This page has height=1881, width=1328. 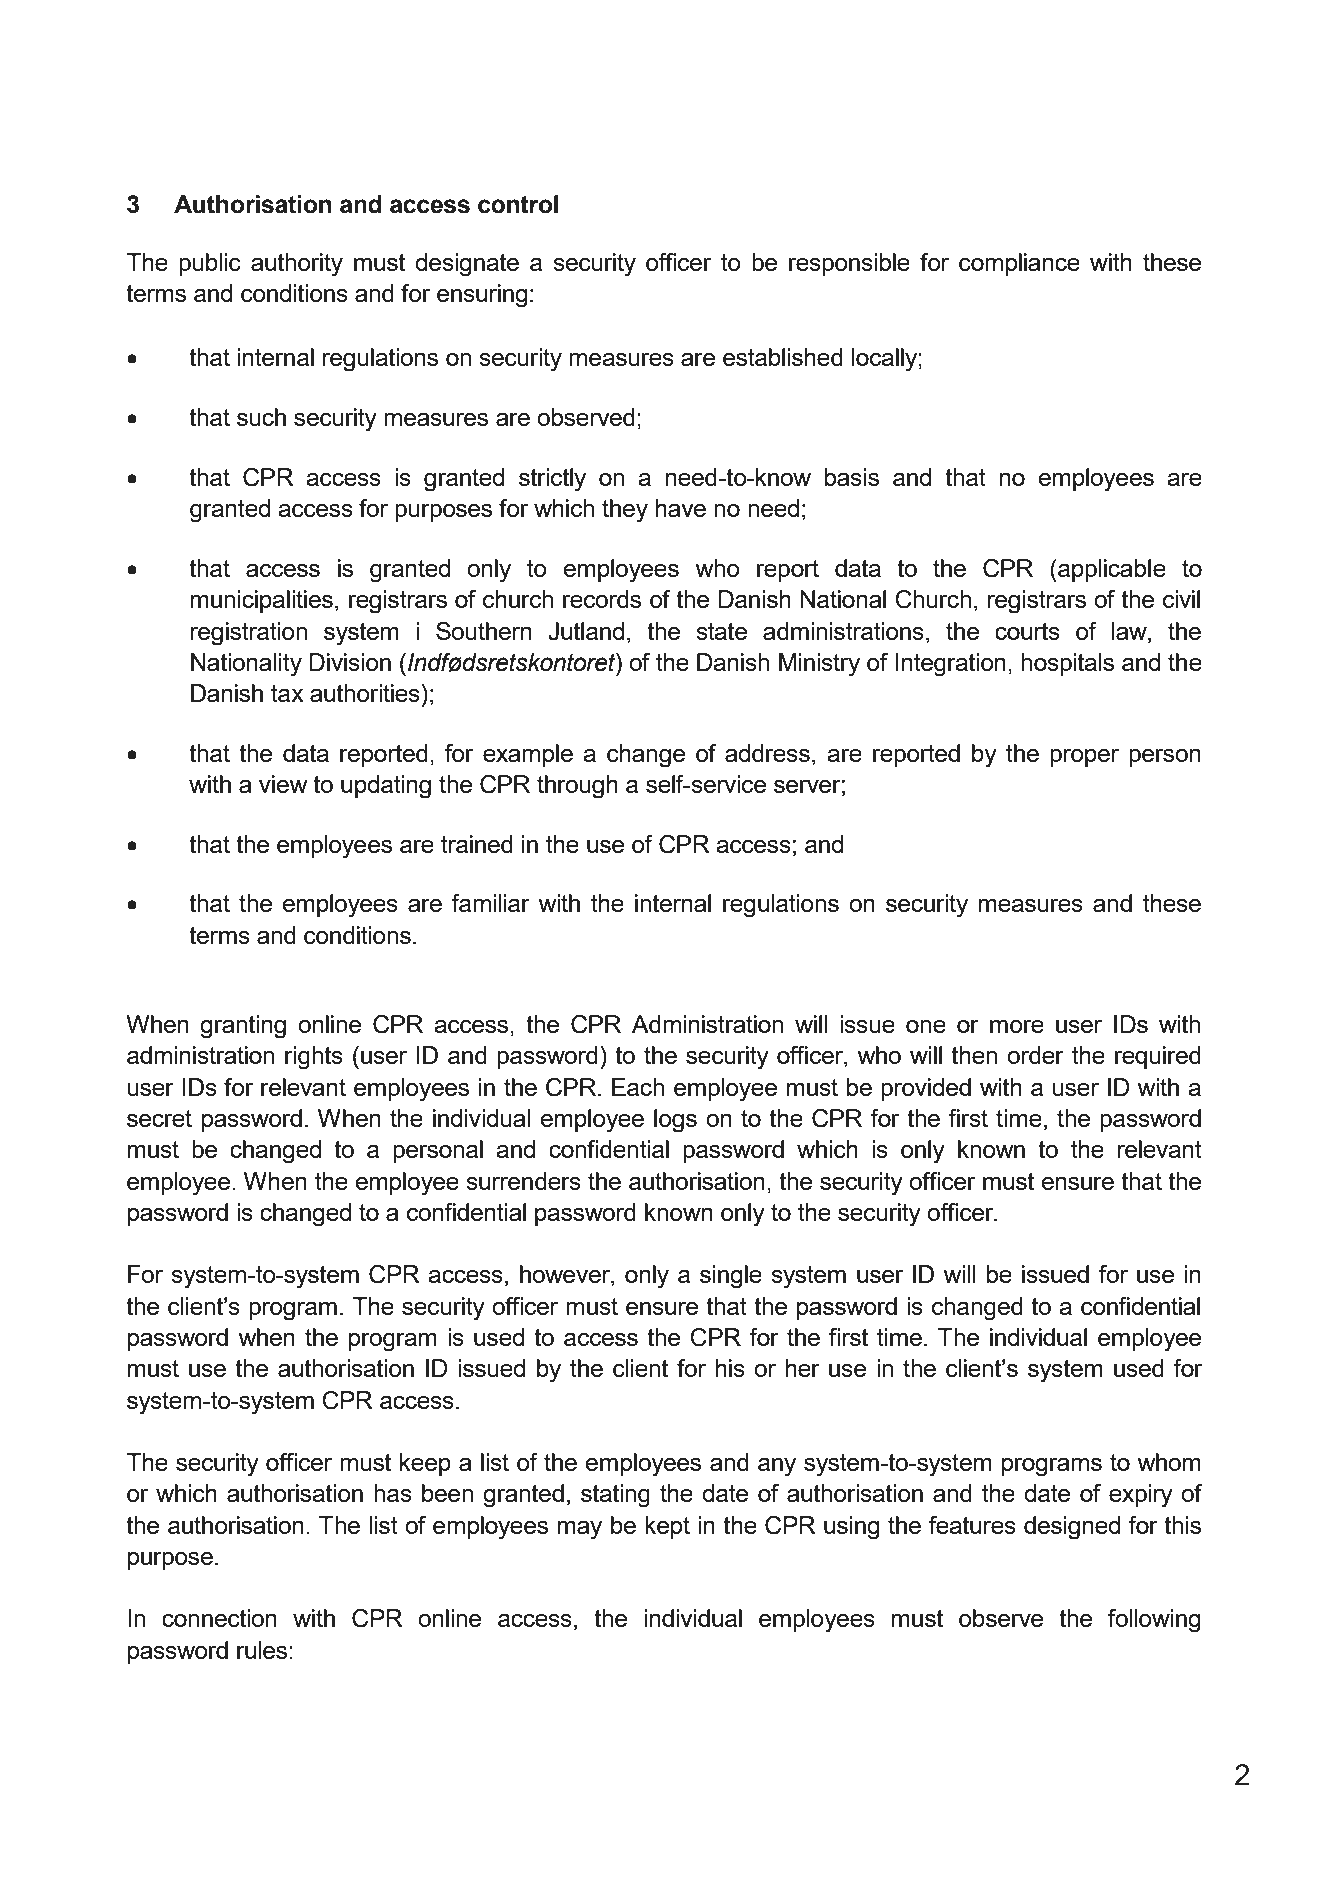 What do you see at coordinates (297, 265) in the page?
I see `authority` at bounding box center [297, 265].
